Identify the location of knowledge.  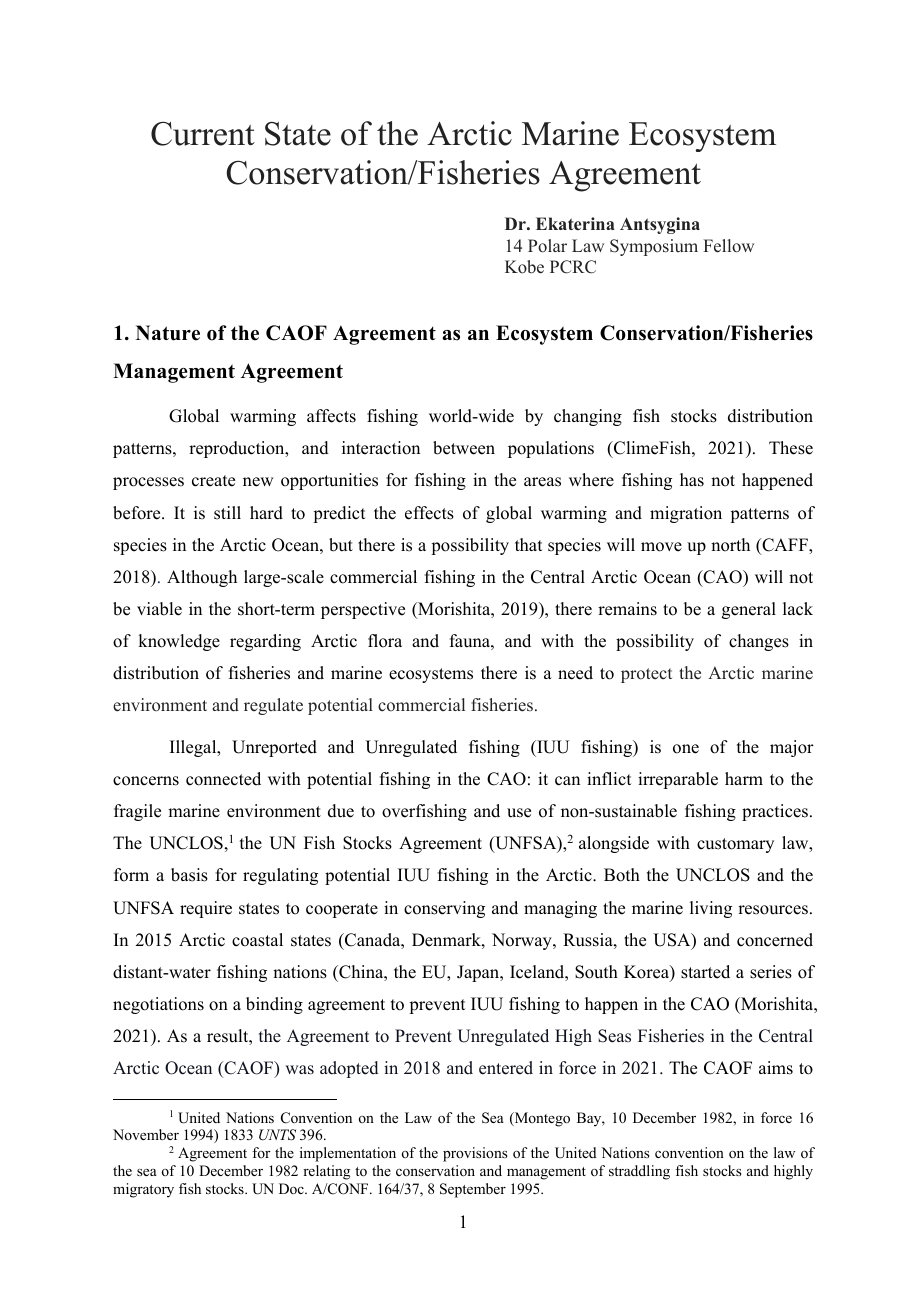
(179, 642).
